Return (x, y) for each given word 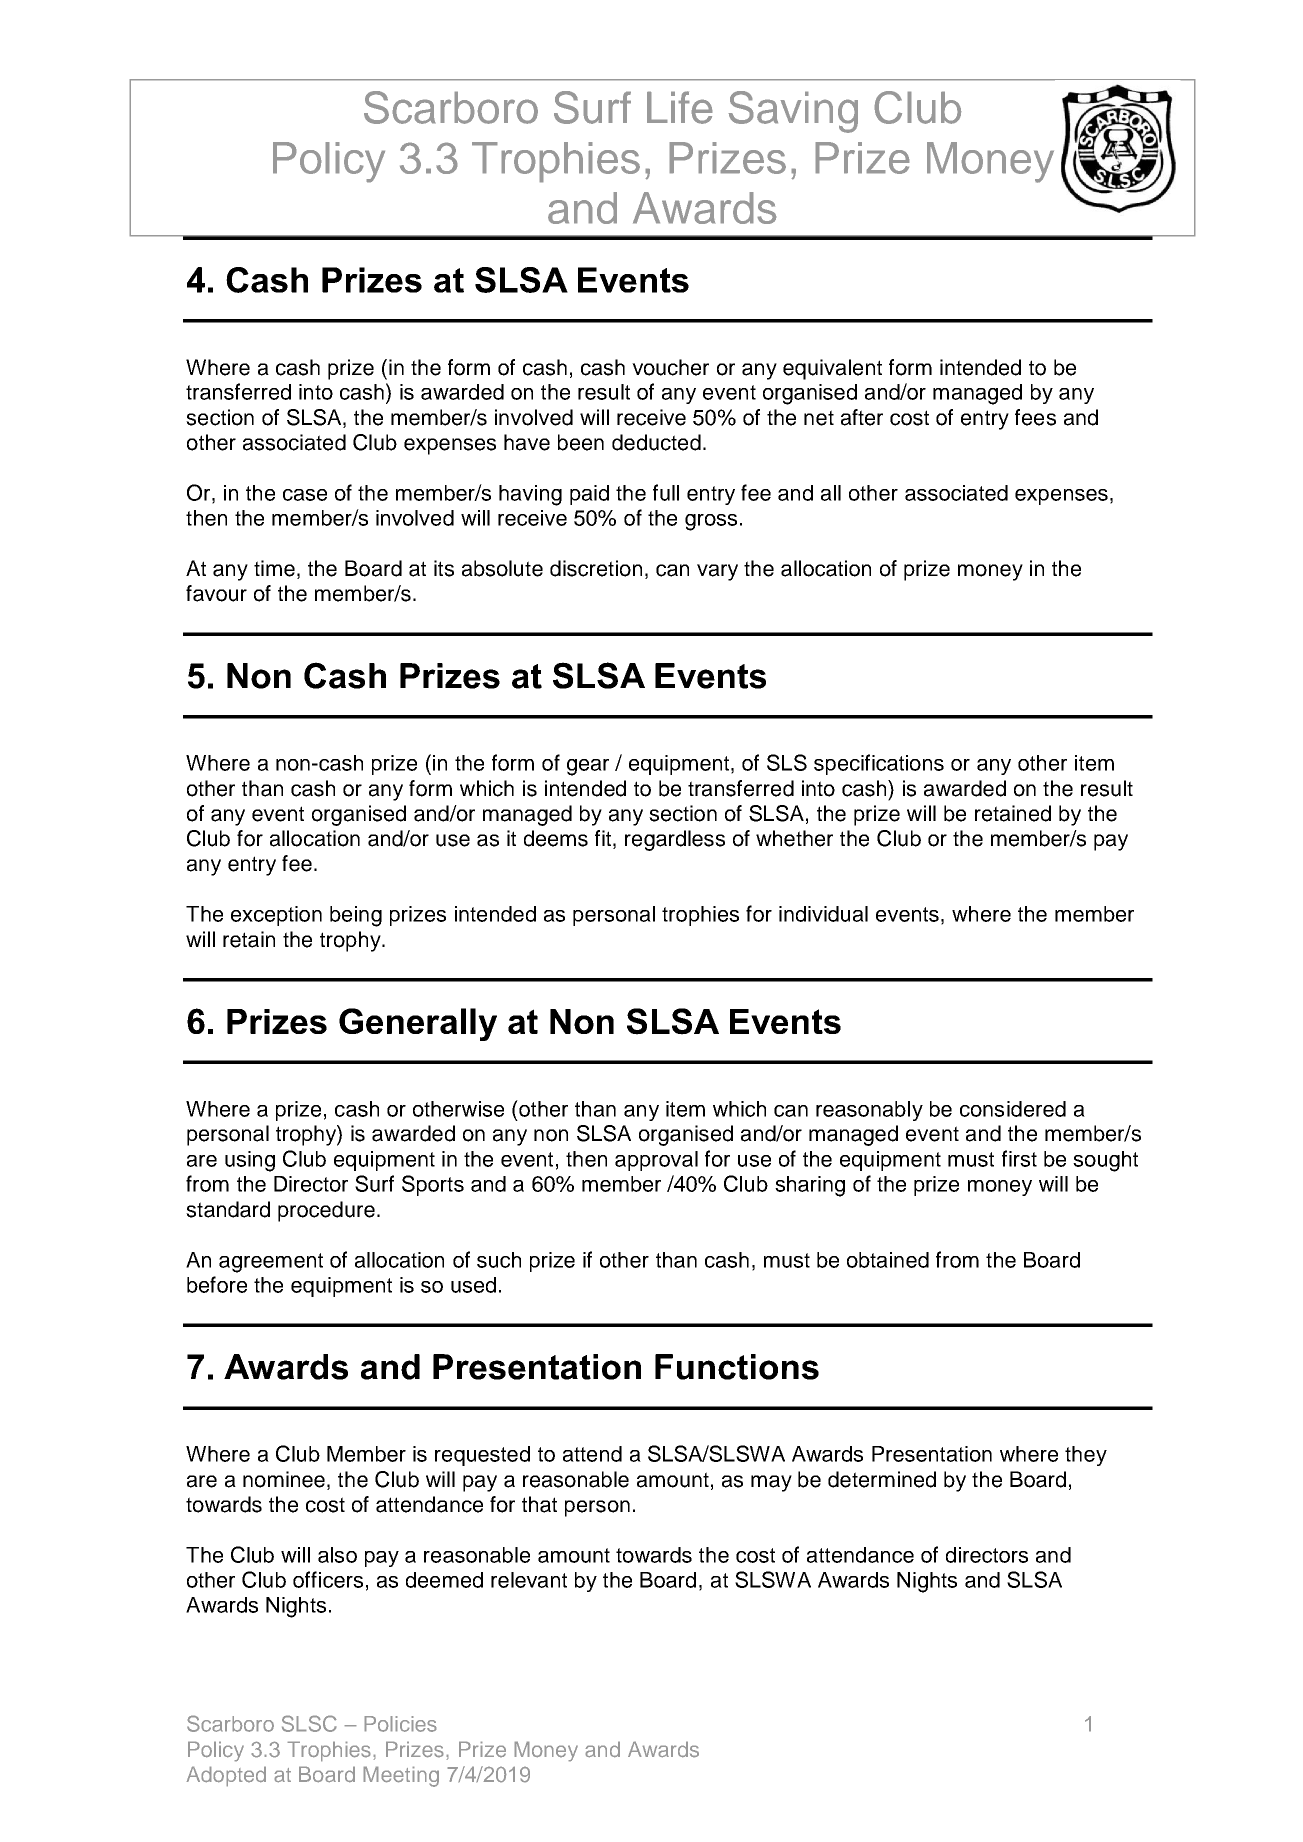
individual (823, 914)
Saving (793, 112)
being (356, 916)
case (305, 495)
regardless (675, 840)
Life (680, 107)
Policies (400, 1724)
